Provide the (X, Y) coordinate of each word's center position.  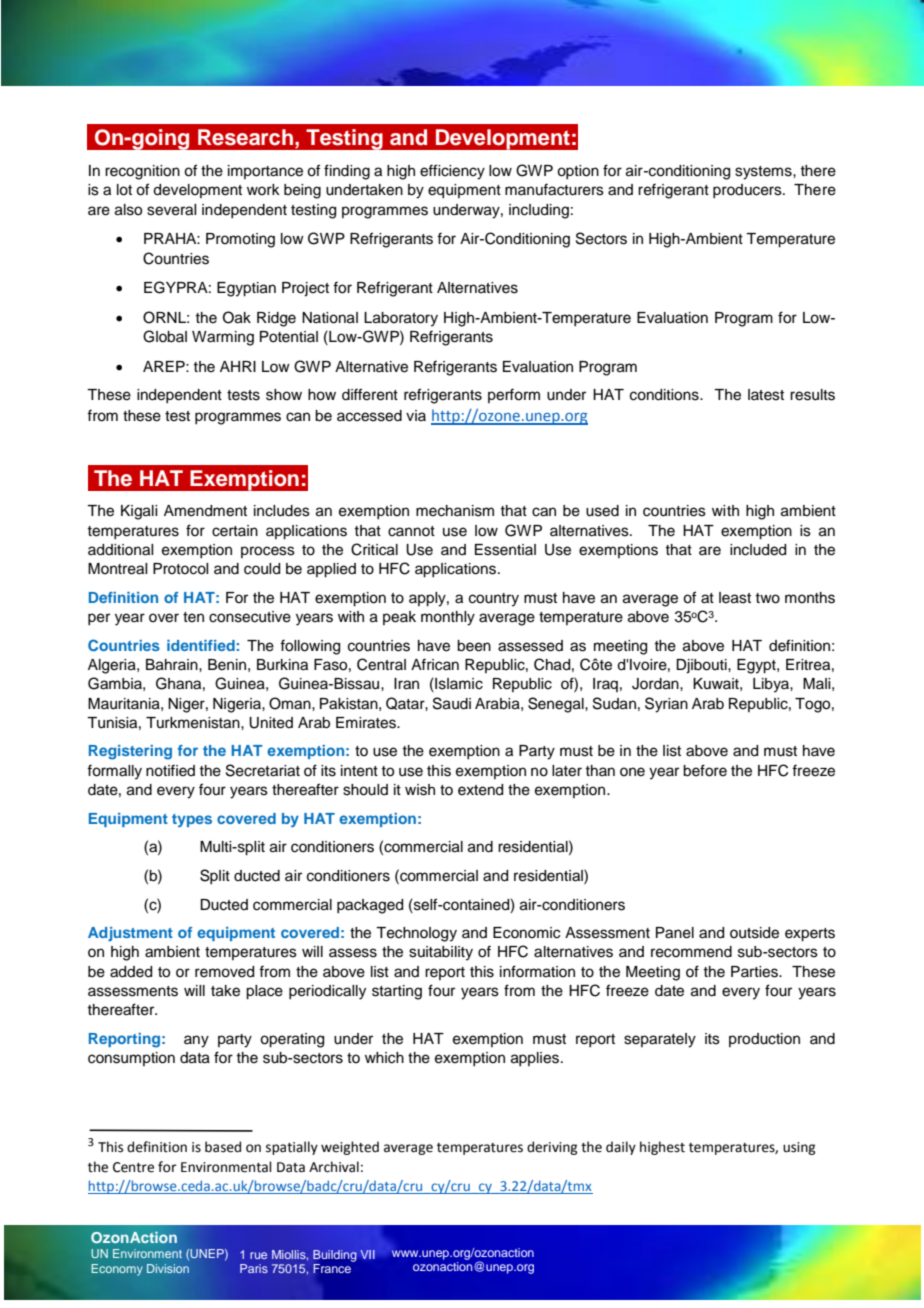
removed (224, 972)
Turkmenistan (194, 723)
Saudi (452, 703)
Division (168, 1268)
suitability (441, 953)
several (171, 210)
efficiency (452, 172)
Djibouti (702, 666)
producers (748, 191)
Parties (755, 972)
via (416, 415)
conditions (665, 395)
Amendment (205, 511)
